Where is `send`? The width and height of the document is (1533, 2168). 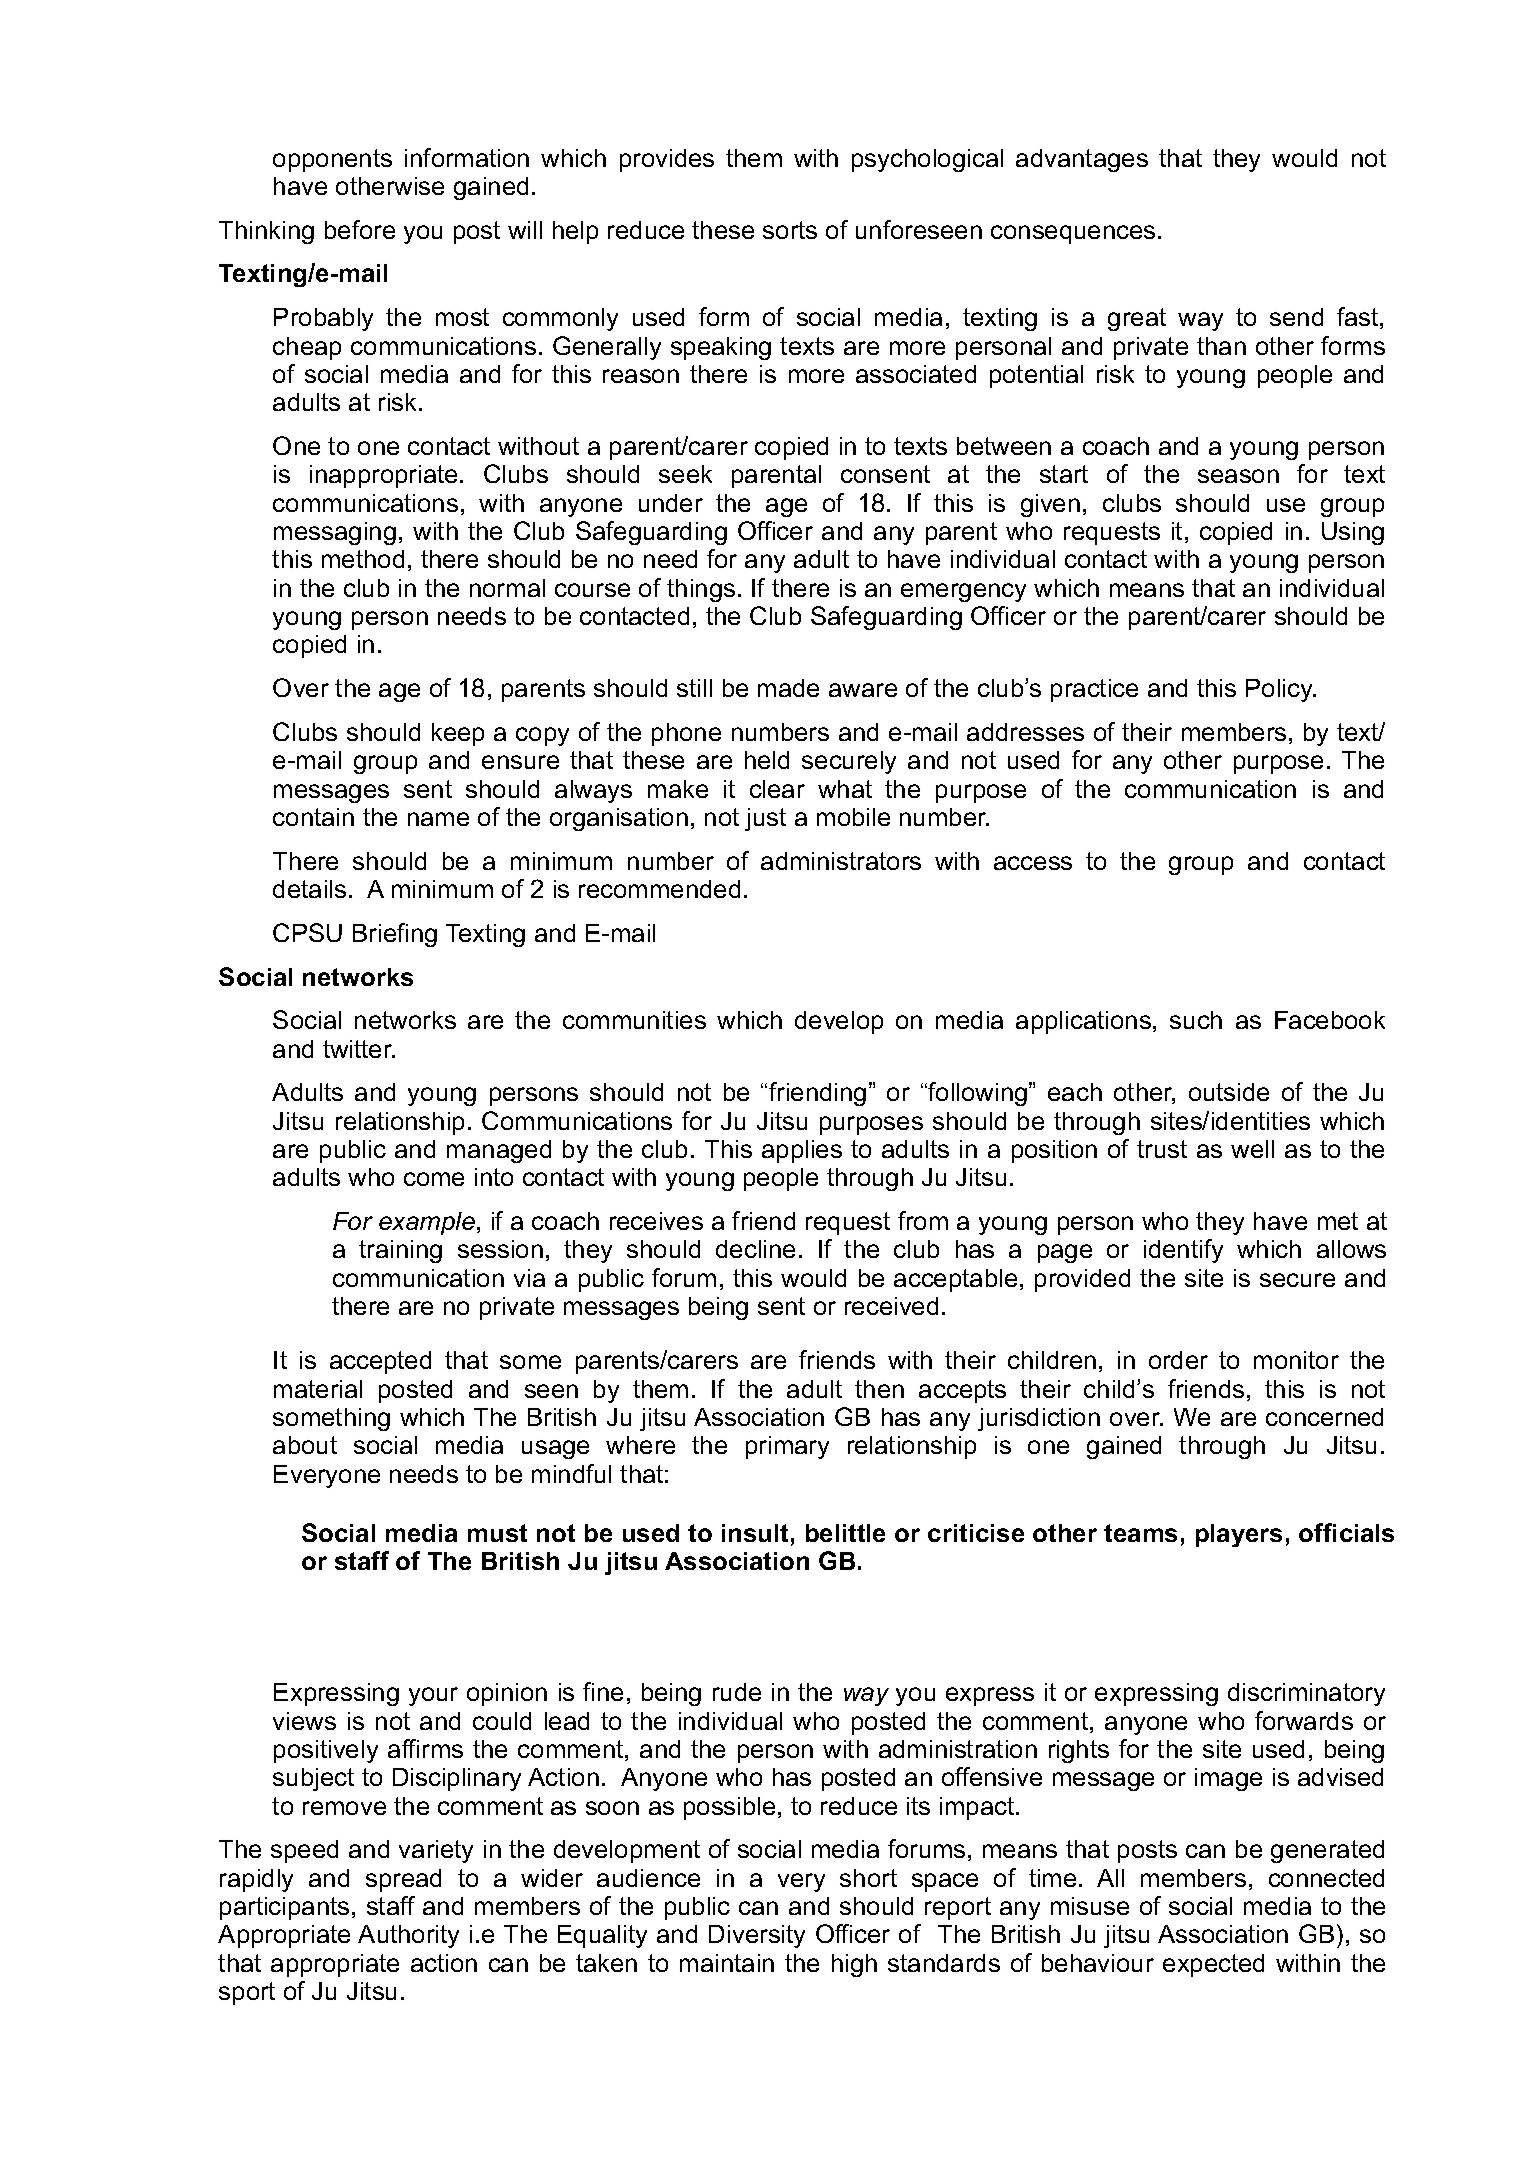 send is located at coordinates (1296, 317).
